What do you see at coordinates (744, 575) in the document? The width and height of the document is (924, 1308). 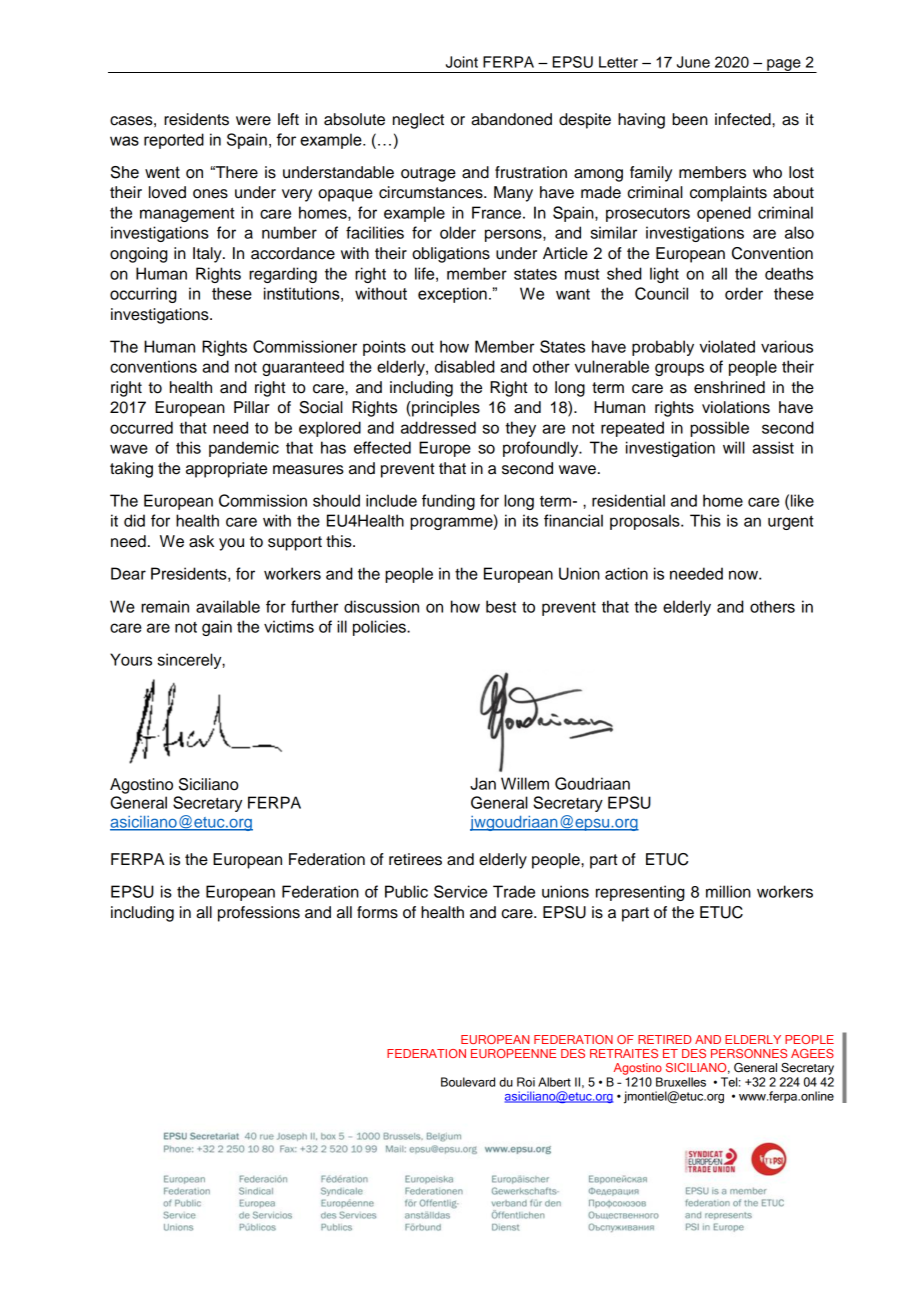 I see `now` at bounding box center [744, 575].
